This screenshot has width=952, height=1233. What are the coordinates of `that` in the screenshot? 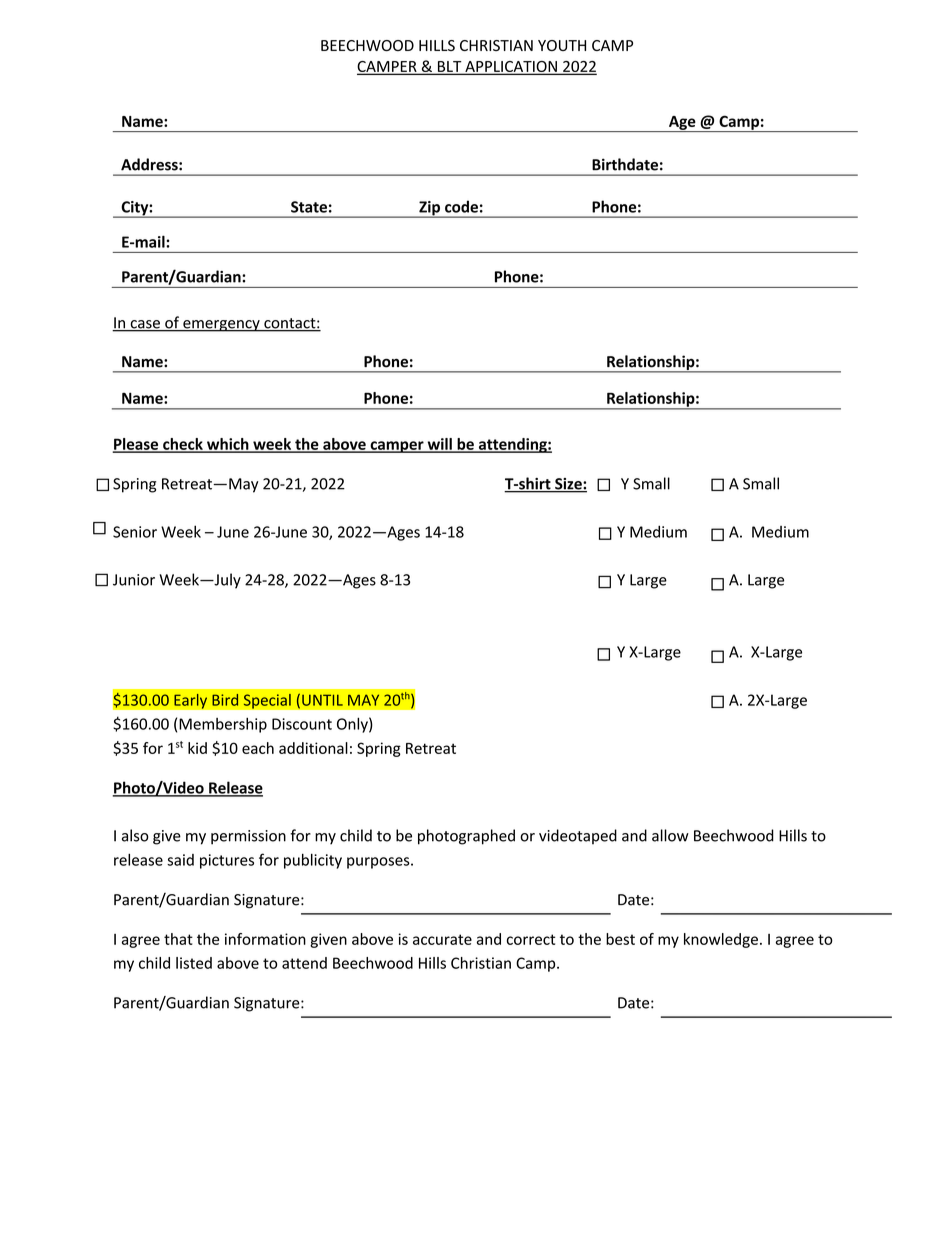 It's located at (178, 939).
